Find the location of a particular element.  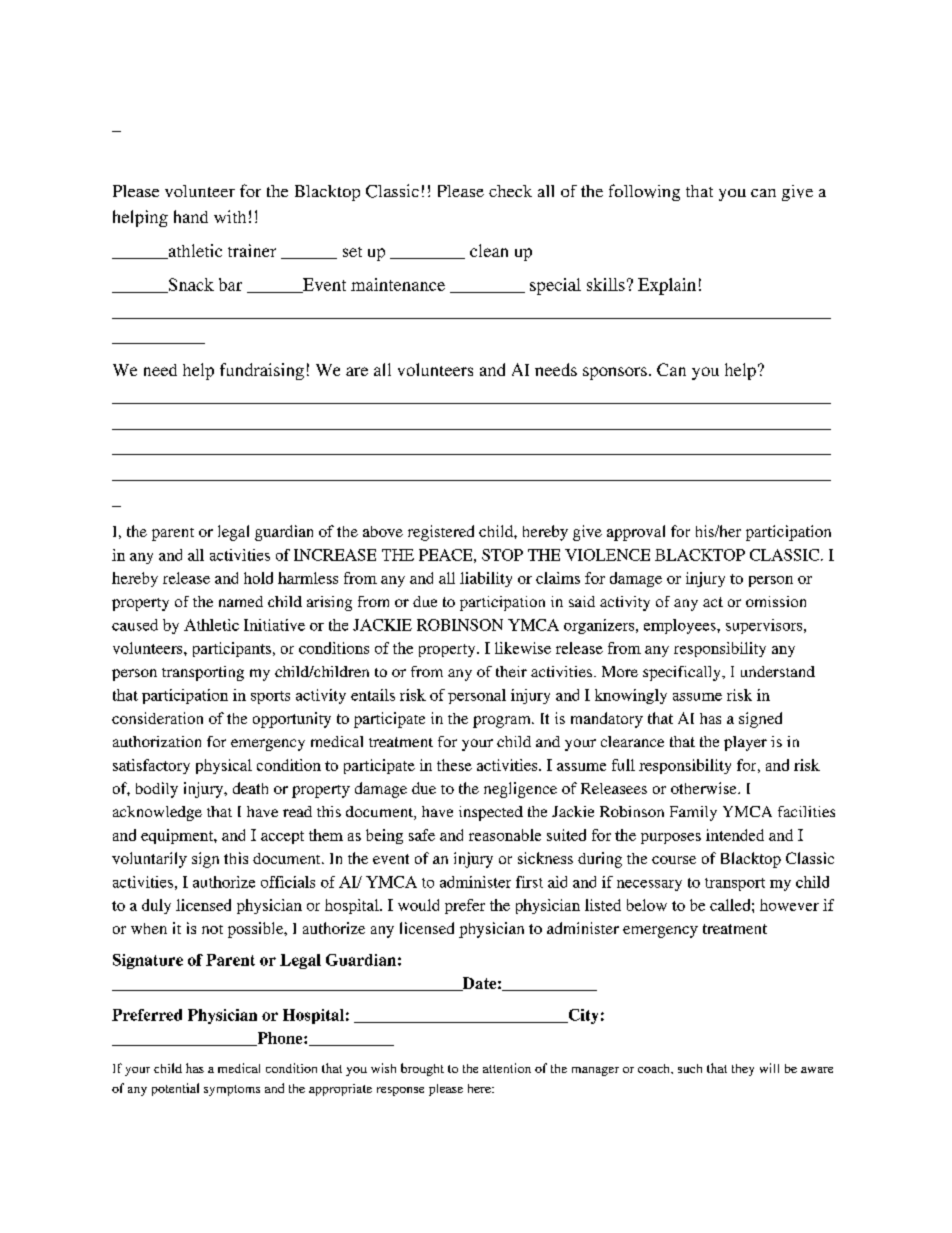

clean is located at coordinates (489, 250).
